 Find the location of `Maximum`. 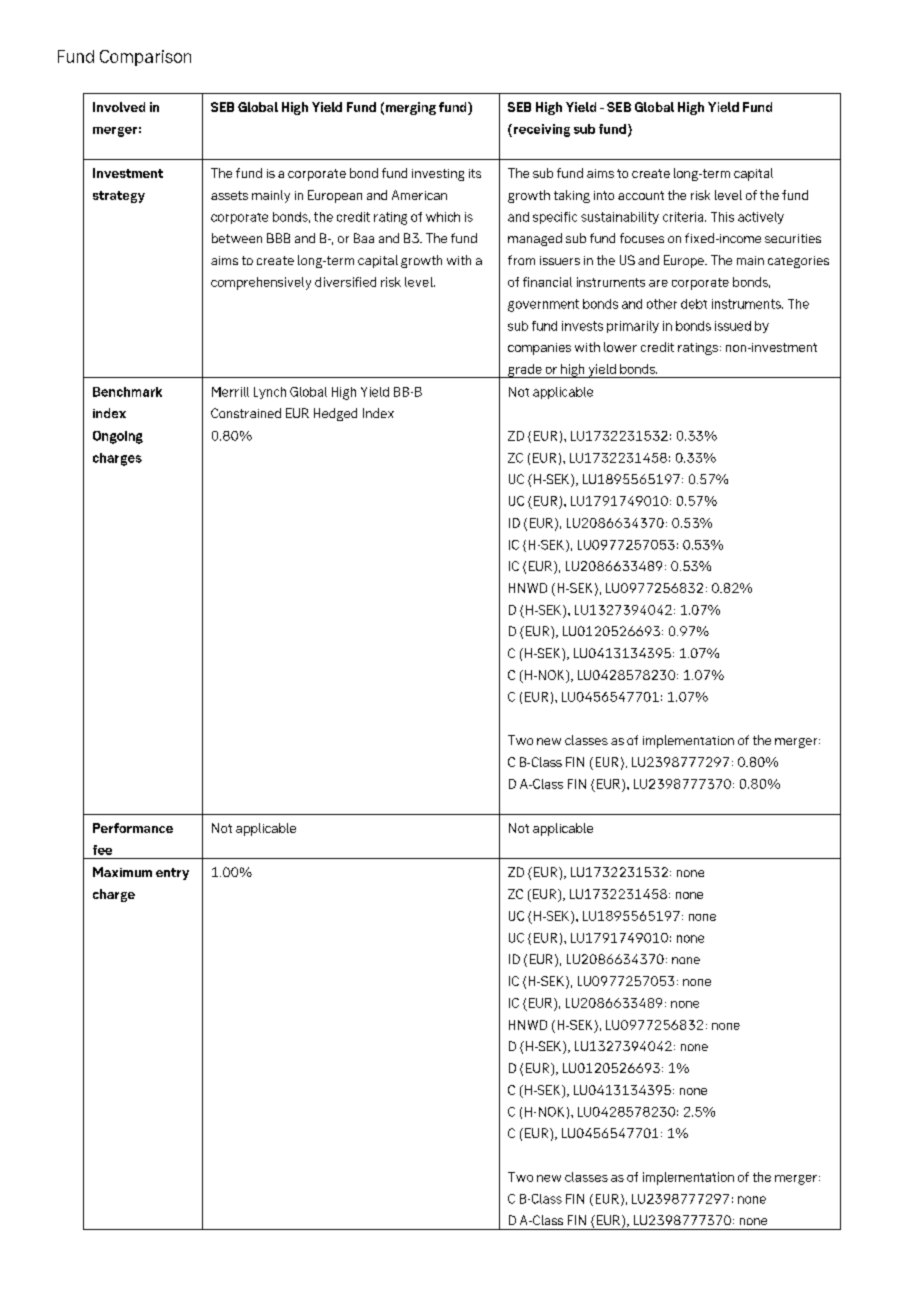

Maximum is located at coordinates (122, 872).
